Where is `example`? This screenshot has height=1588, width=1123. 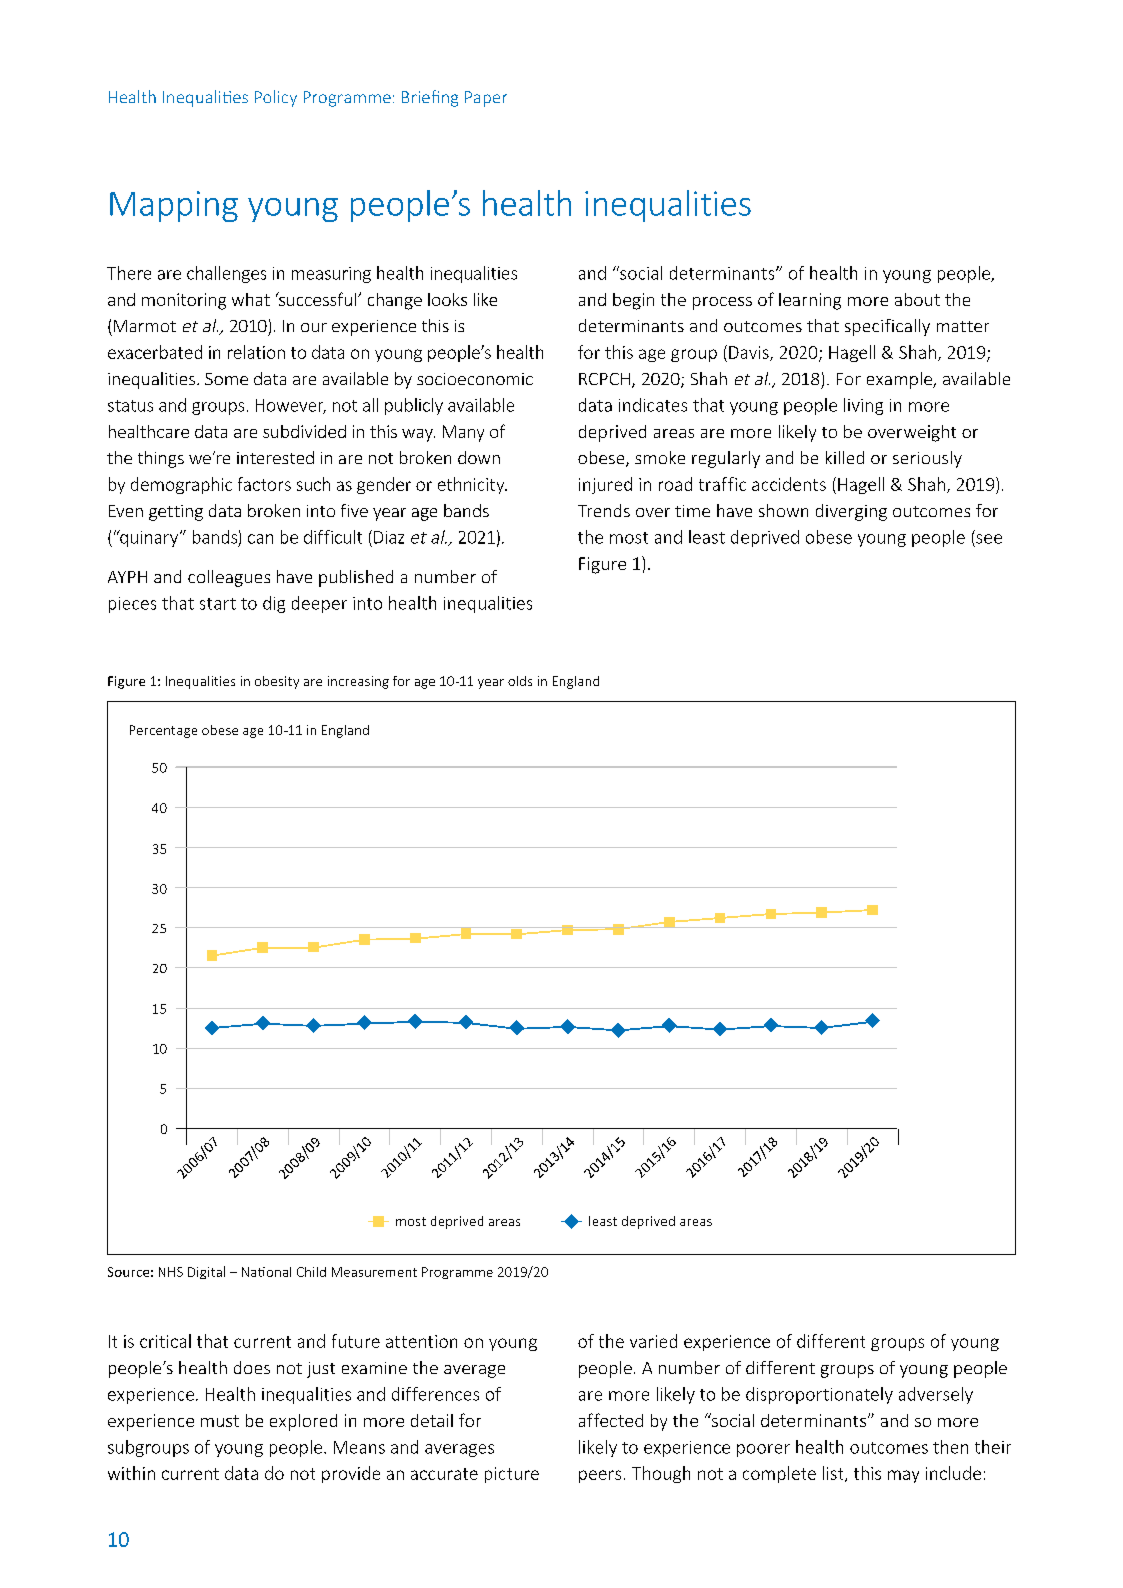
example is located at coordinates (901, 380).
